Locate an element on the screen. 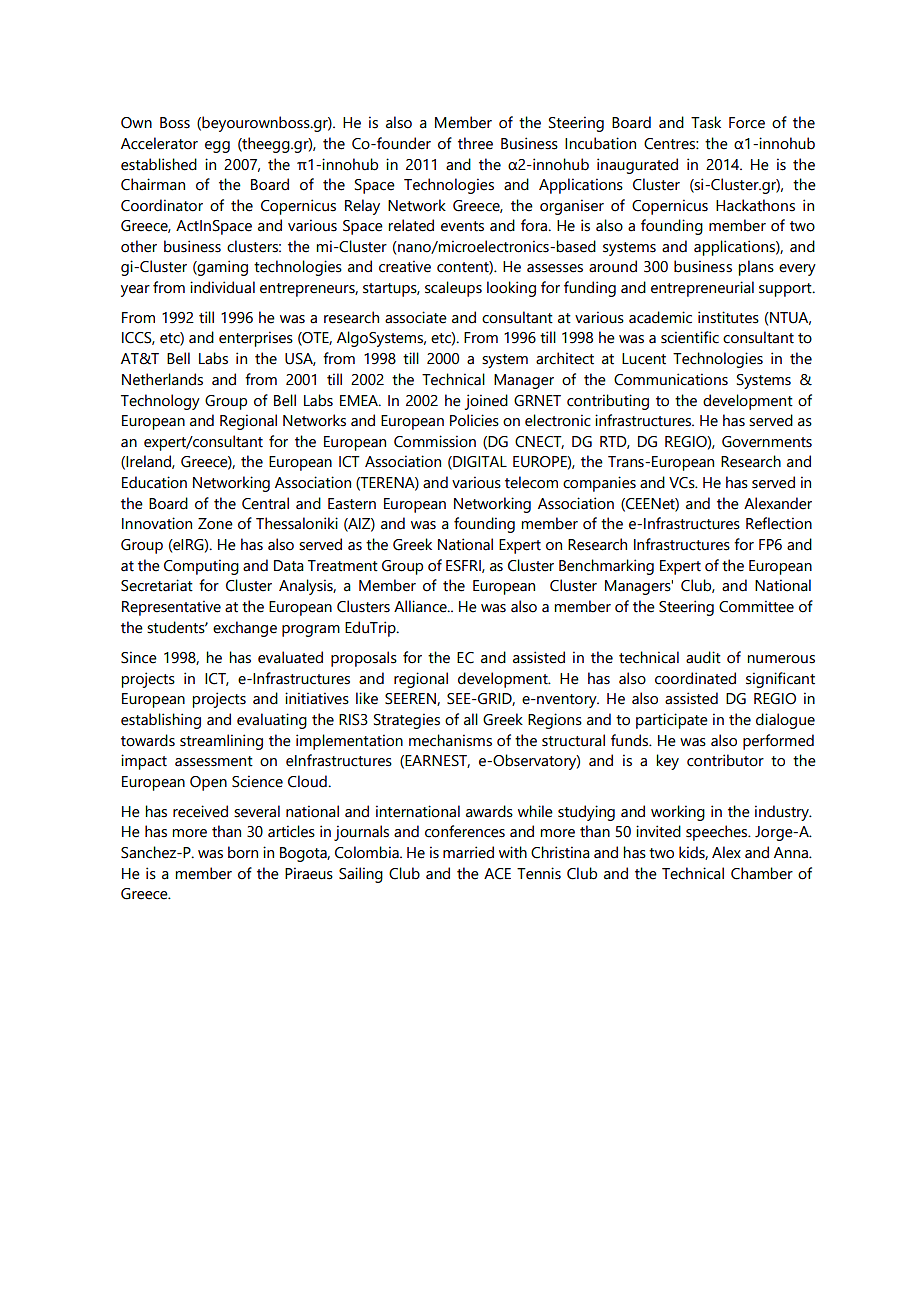  joined is located at coordinates (486, 402).
